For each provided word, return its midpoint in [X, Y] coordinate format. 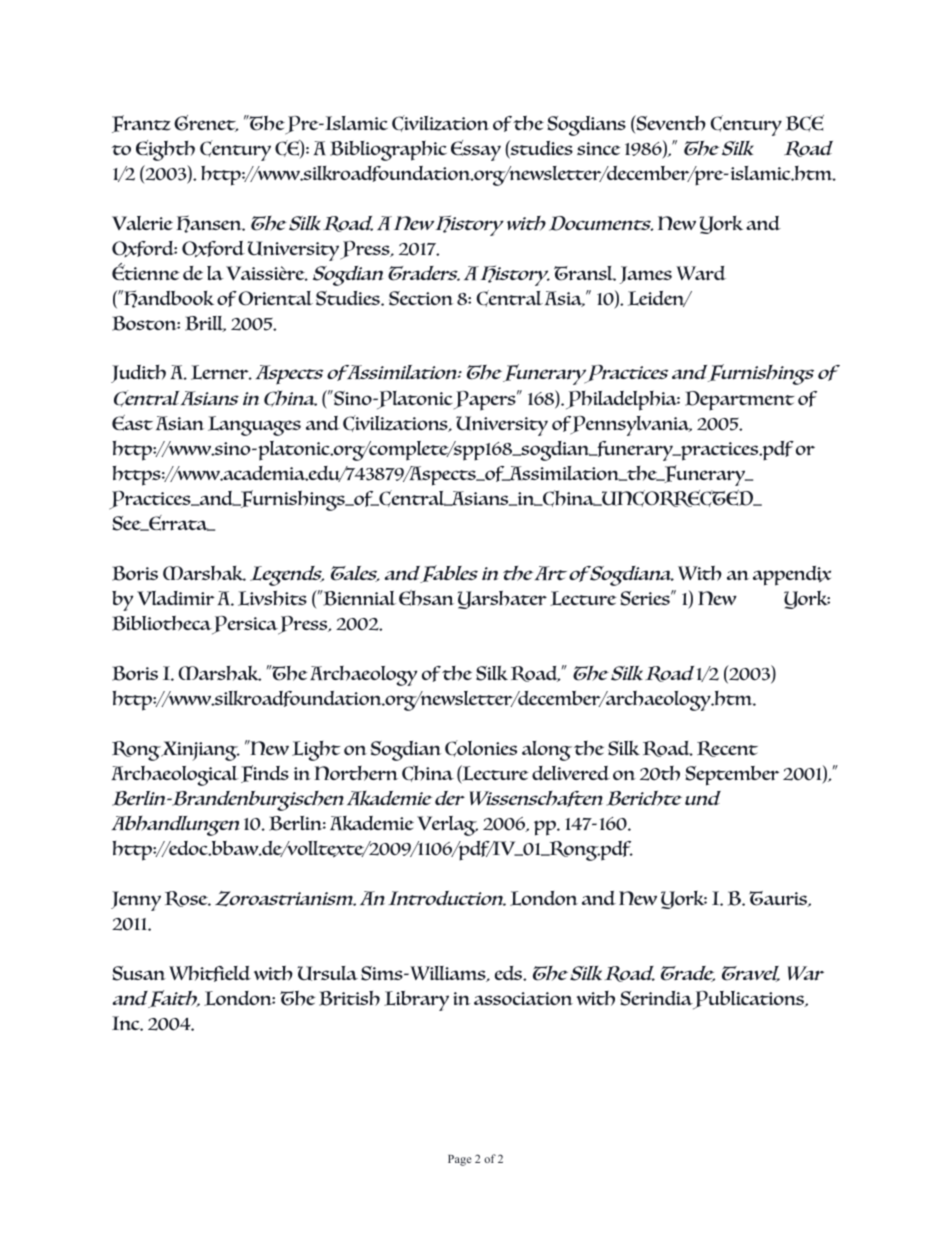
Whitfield [210, 974]
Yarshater [502, 600]
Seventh [670, 124]
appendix [792, 576]
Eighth [165, 150]
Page [459, 1160]
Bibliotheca [163, 625]
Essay [476, 150]
